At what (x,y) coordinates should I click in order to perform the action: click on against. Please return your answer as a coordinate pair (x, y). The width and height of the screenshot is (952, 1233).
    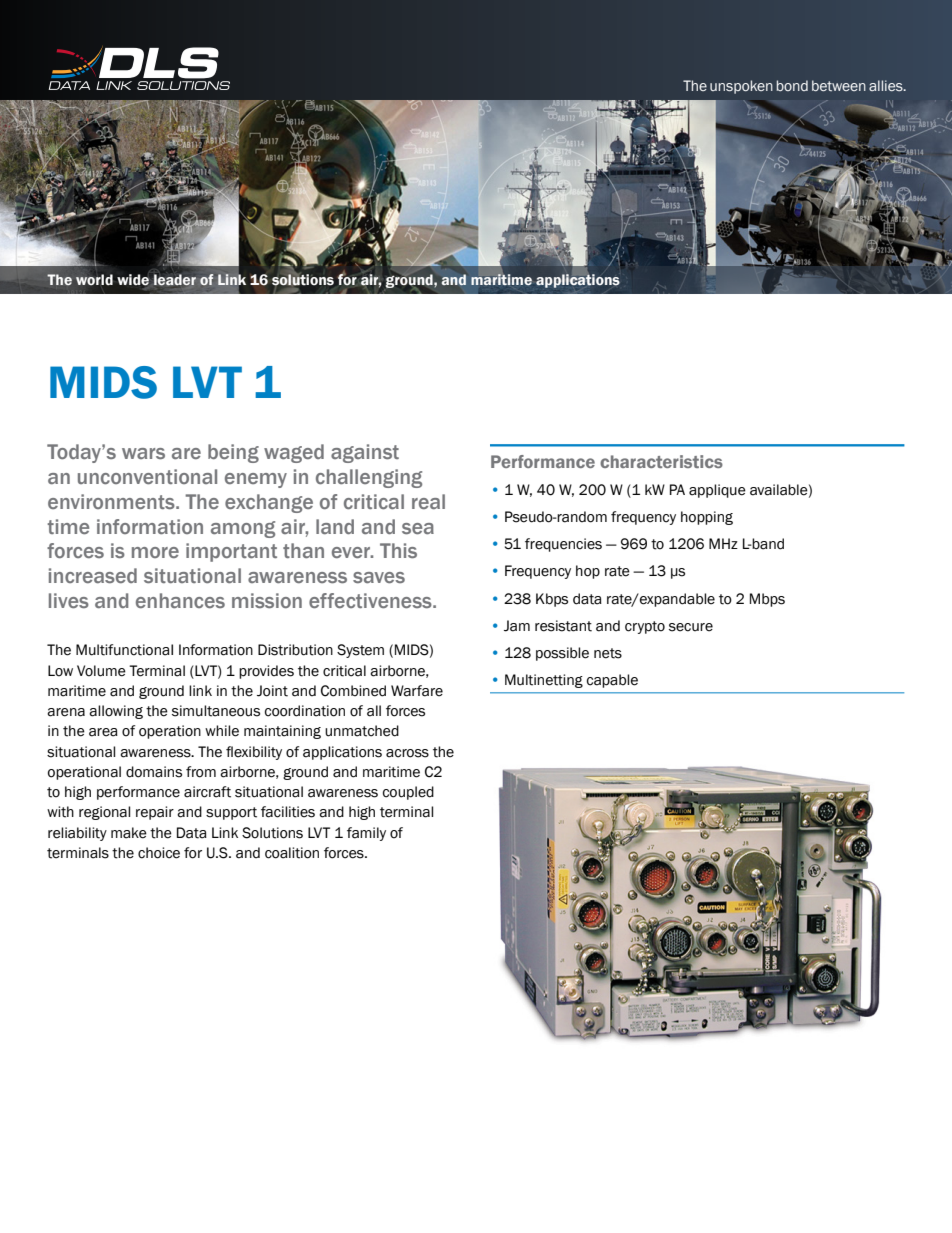
    Looking at the image, I should click on (365, 453).
